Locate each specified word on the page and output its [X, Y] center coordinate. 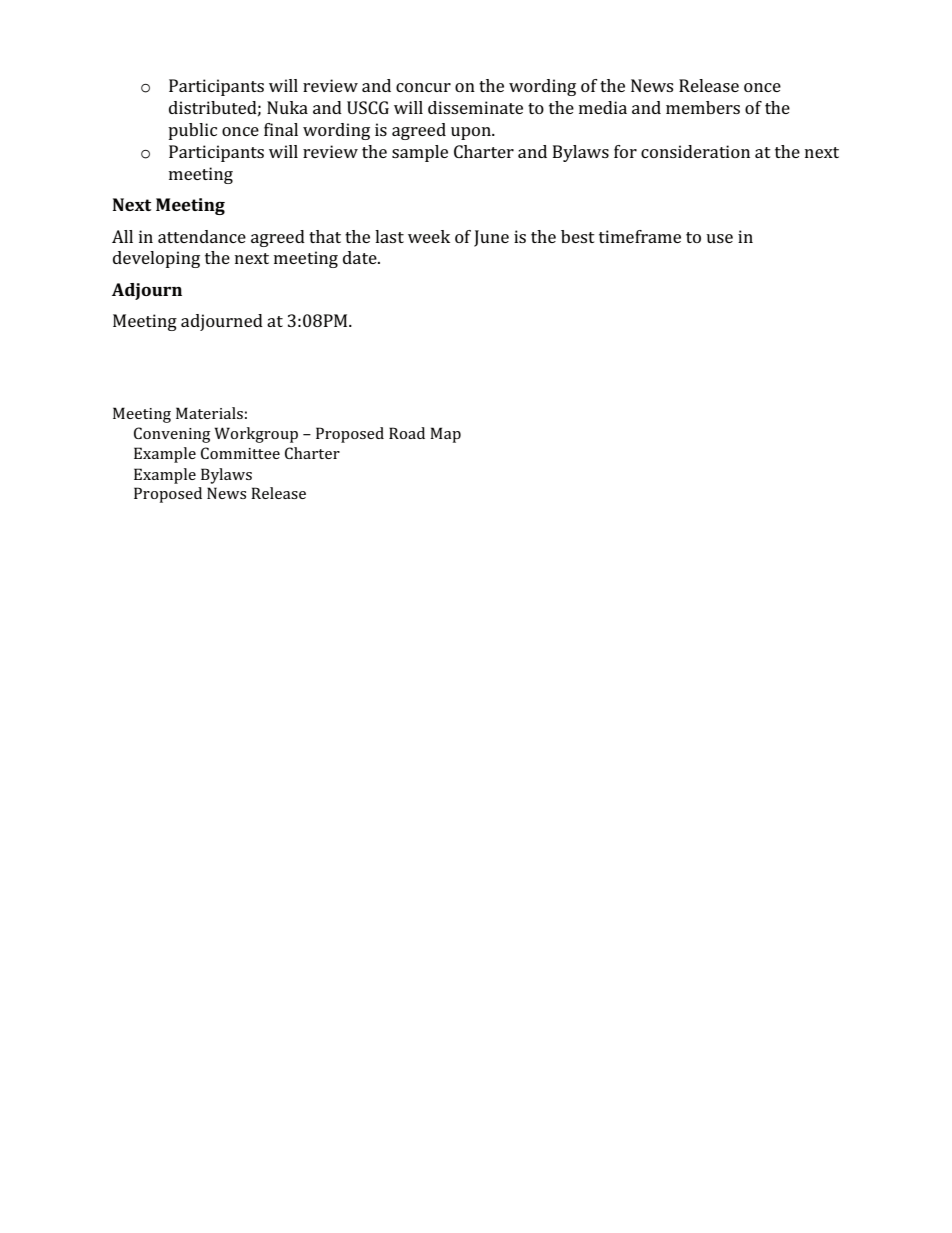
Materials [209, 413]
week [429, 236]
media [603, 107]
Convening [172, 435]
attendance [202, 236]
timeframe [640, 236]
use [719, 238]
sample [420, 153]
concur [423, 87]
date [361, 257]
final [281, 129]
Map [445, 435]
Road [407, 433]
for [625, 151]
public [192, 131]
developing [156, 259]
